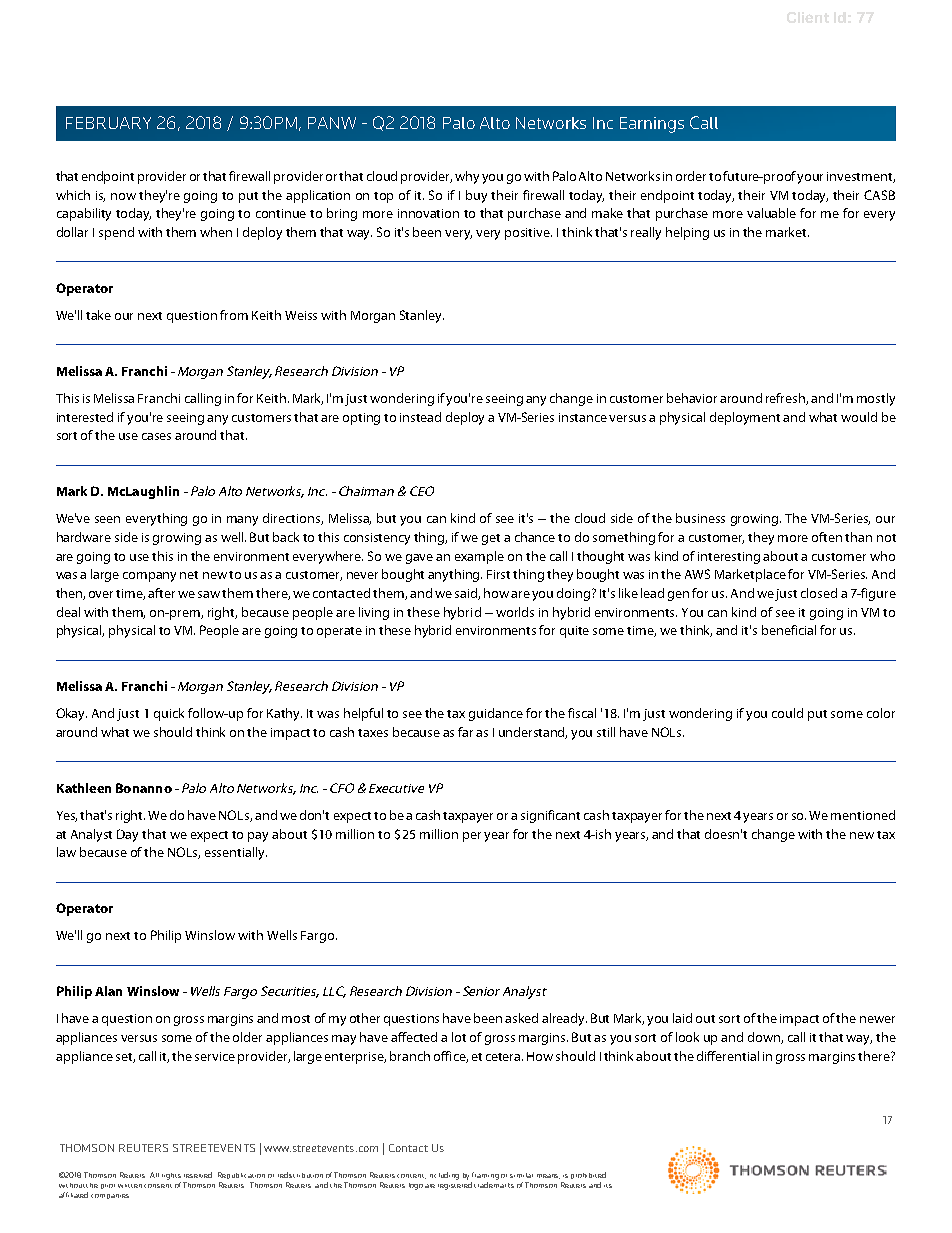  Describe the element at coordinates (515, 612) in the screenshot. I see `worlds` at that location.
